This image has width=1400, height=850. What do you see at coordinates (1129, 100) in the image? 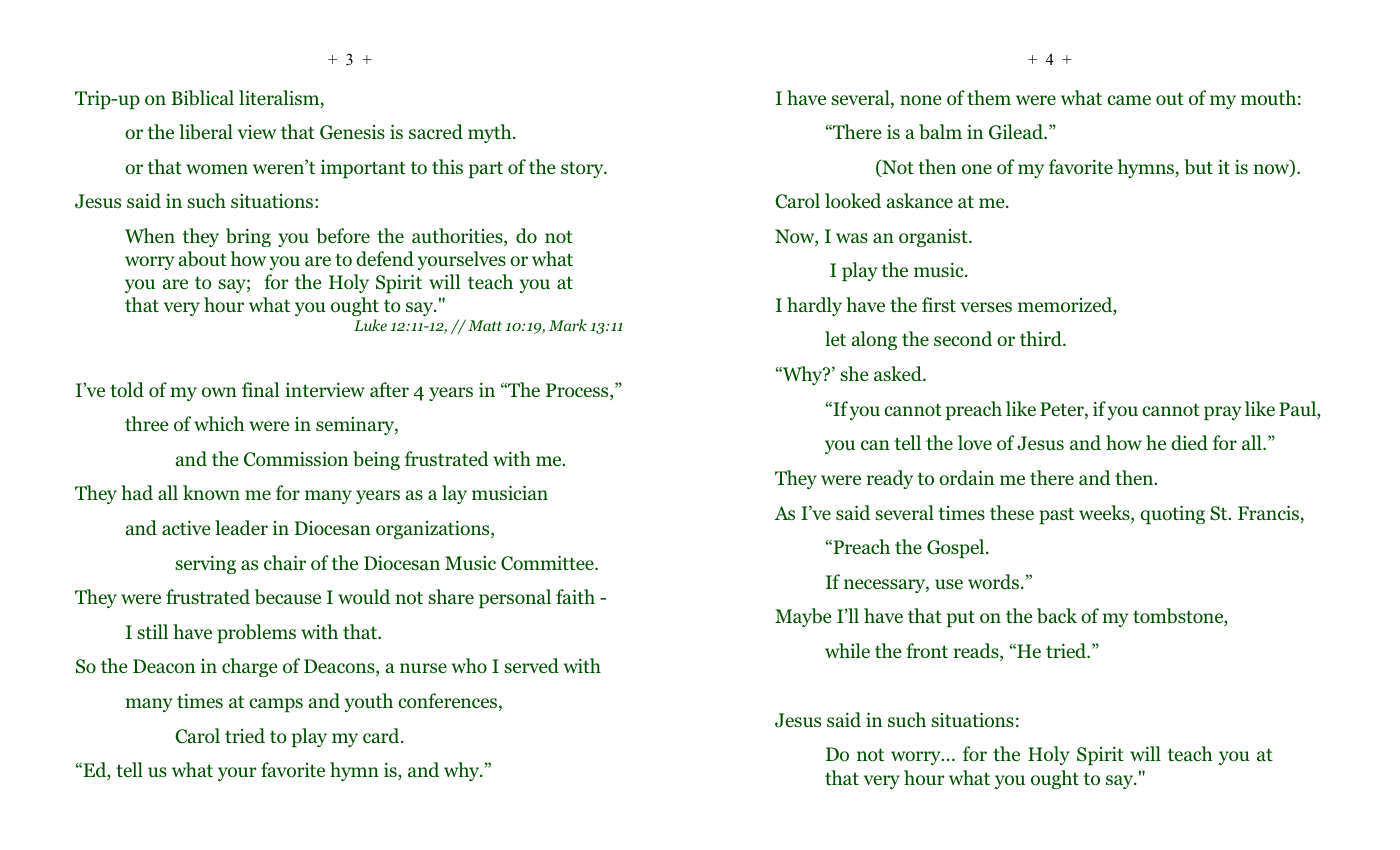
I see `came` at bounding box center [1129, 100].
